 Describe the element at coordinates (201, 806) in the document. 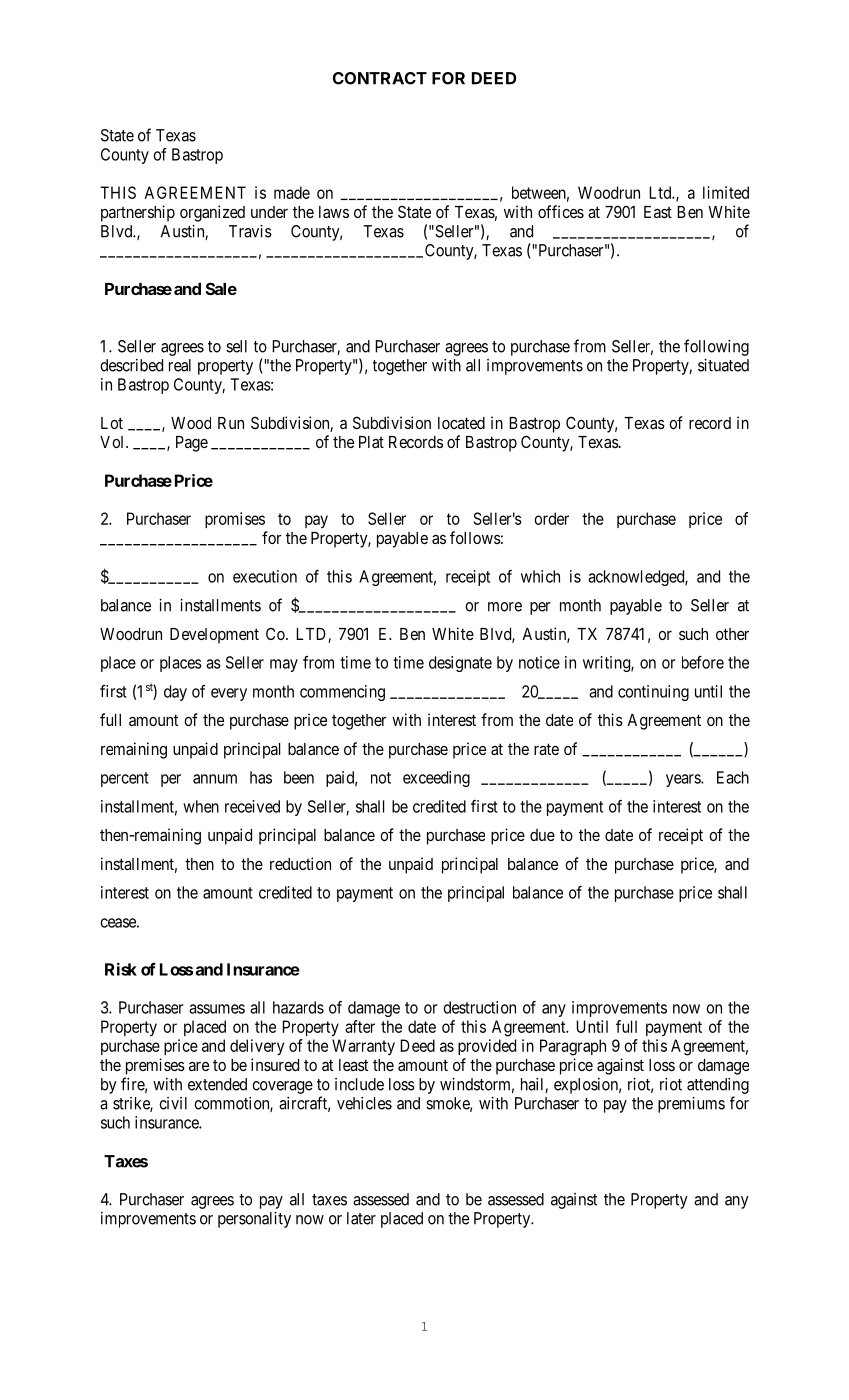

I see `when` at that location.
